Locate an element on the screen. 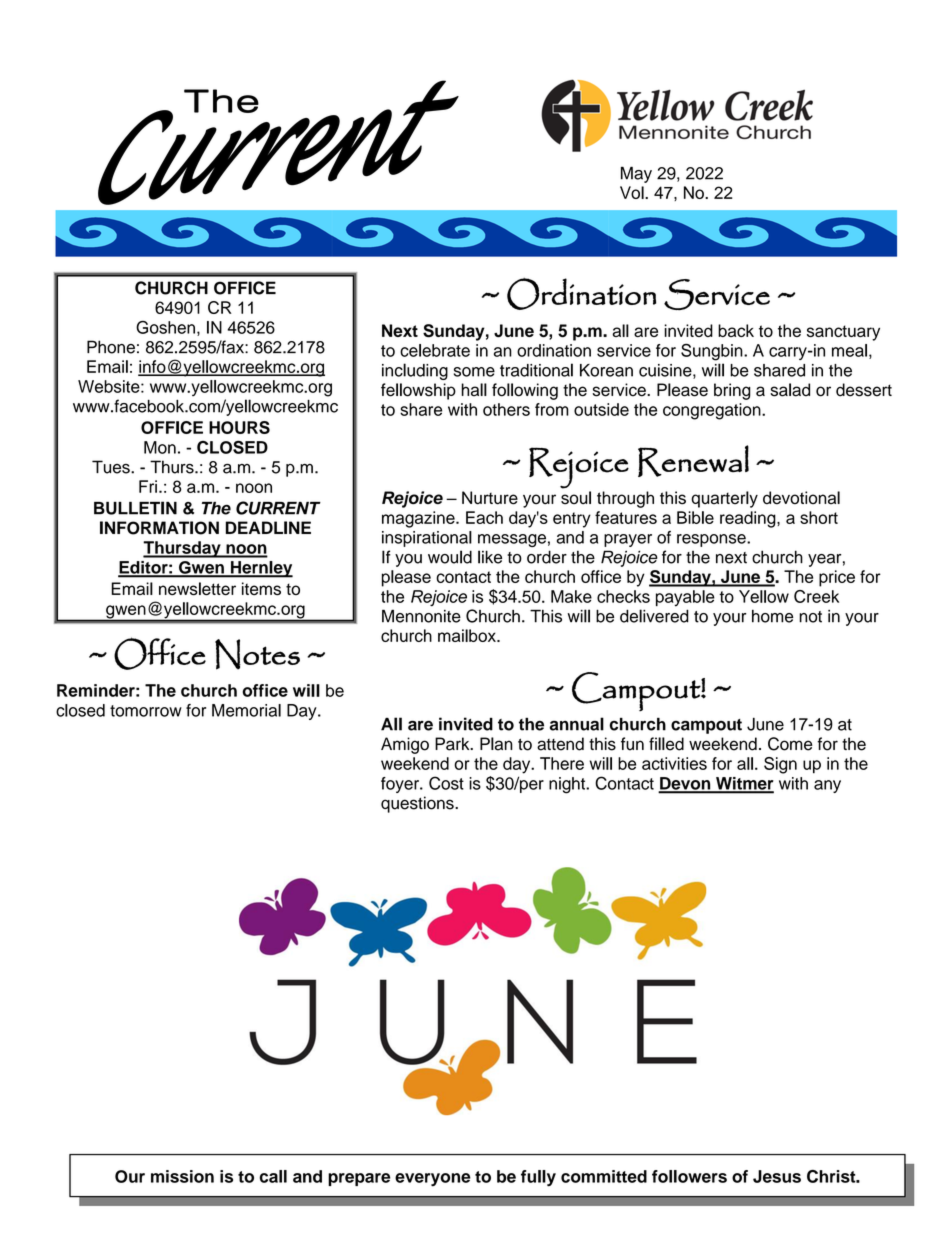  reading is located at coordinates (749, 519).
